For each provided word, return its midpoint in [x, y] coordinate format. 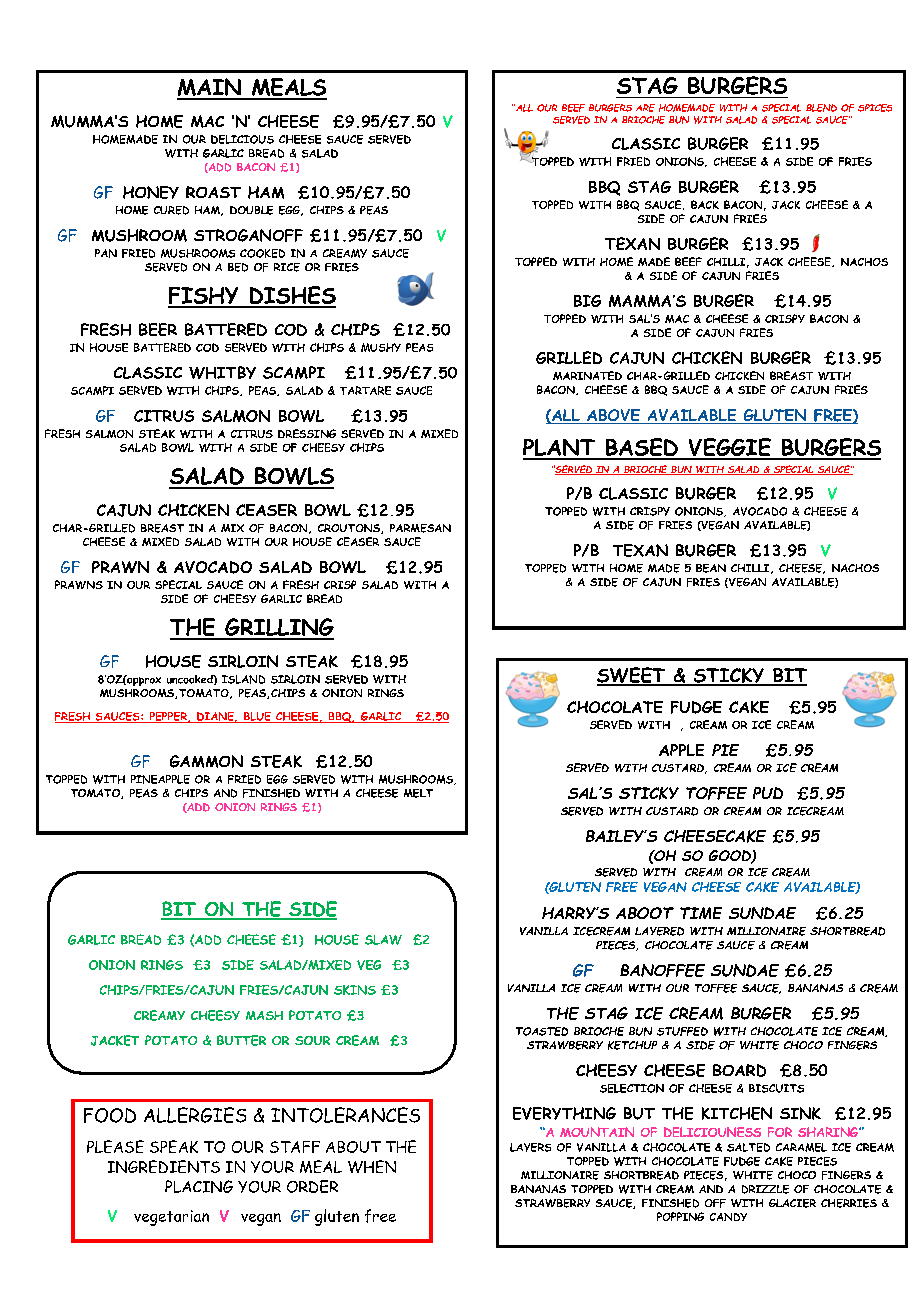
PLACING [199, 1186]
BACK [705, 204]
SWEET [632, 676]
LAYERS [530, 1147]
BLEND [821, 108]
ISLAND [243, 679]
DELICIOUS [242, 139]
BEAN [711, 568]
